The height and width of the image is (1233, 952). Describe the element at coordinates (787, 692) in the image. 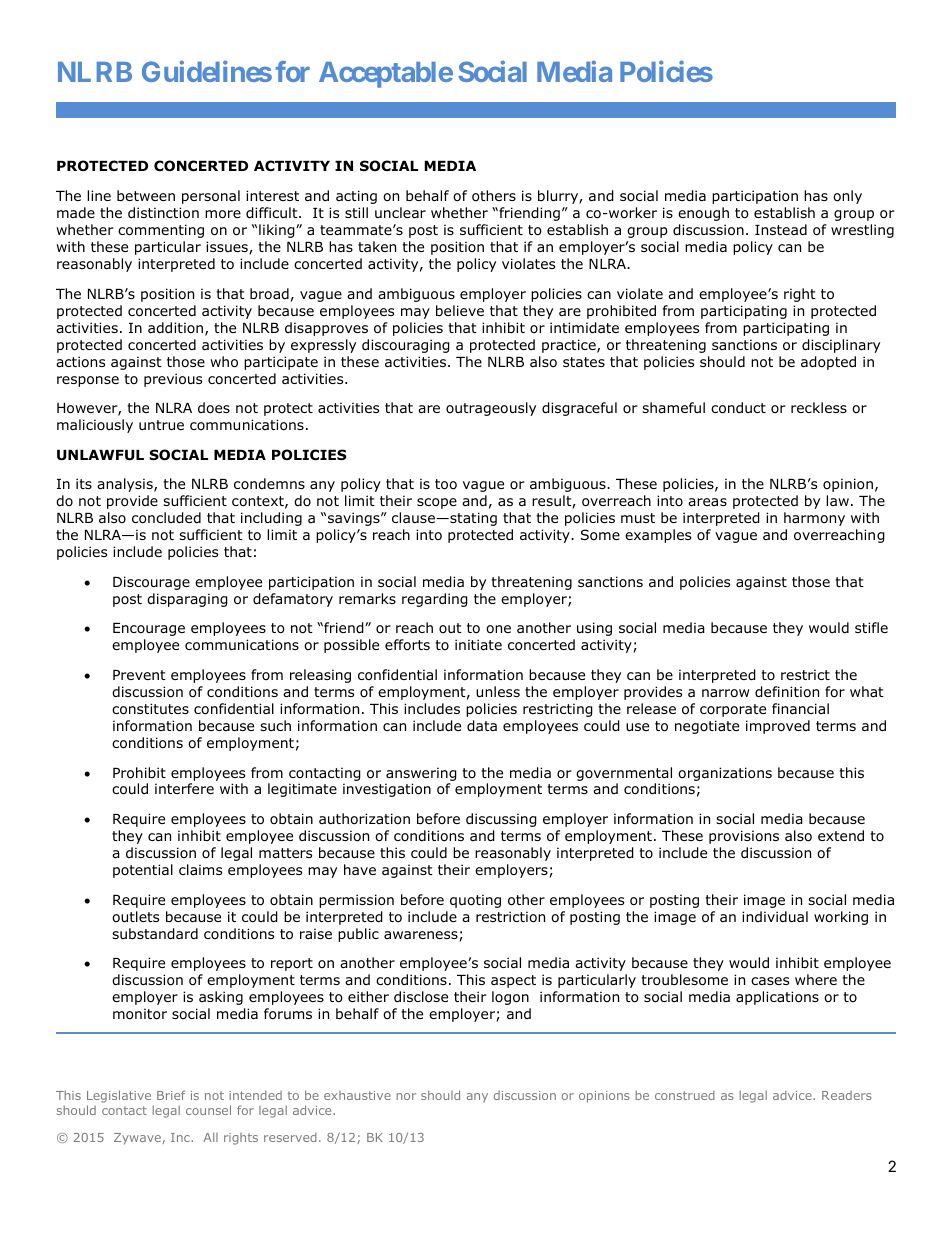

I see `definition` at that location.
